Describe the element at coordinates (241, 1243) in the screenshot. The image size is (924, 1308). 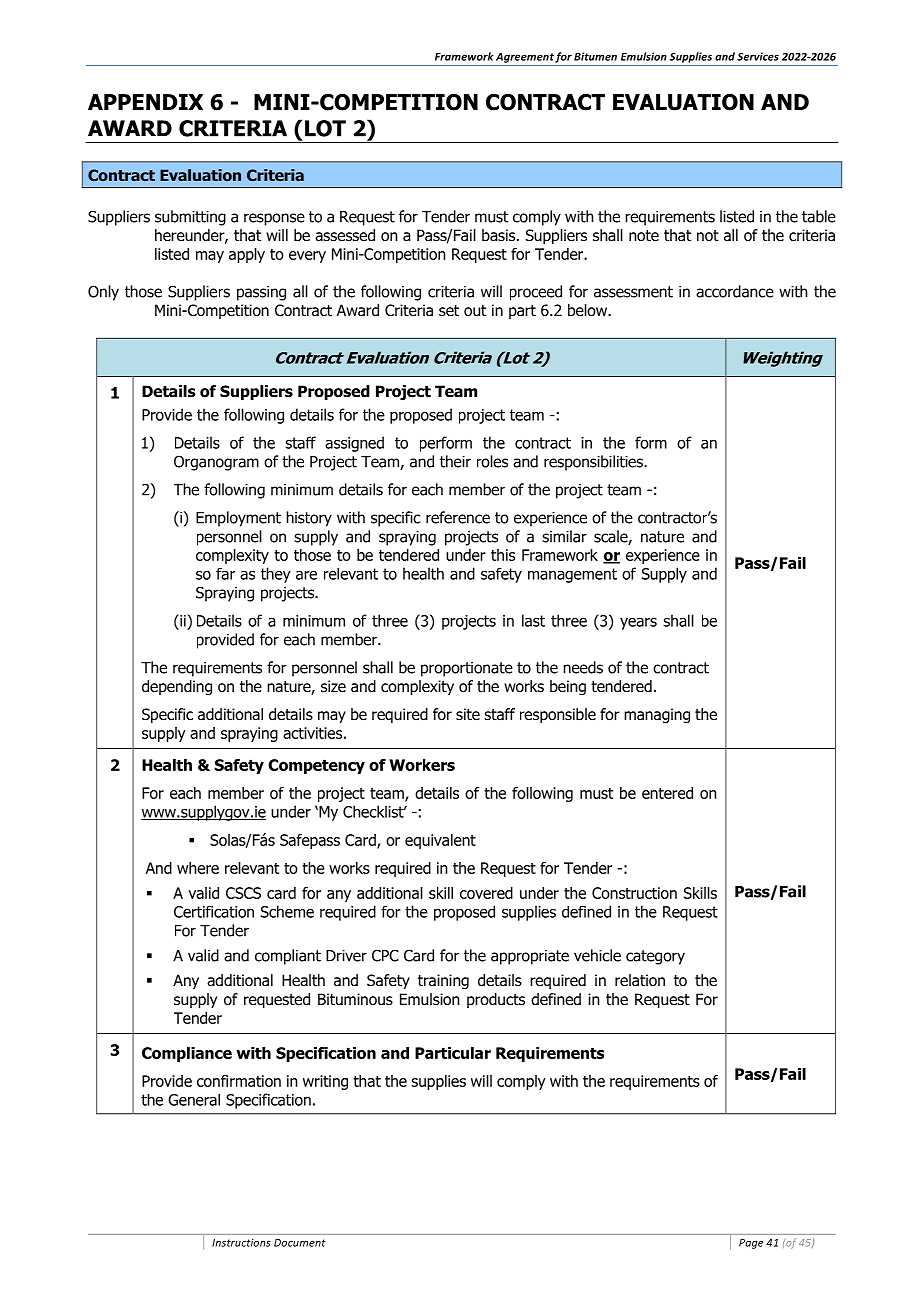
I see `Instructions` at that location.
